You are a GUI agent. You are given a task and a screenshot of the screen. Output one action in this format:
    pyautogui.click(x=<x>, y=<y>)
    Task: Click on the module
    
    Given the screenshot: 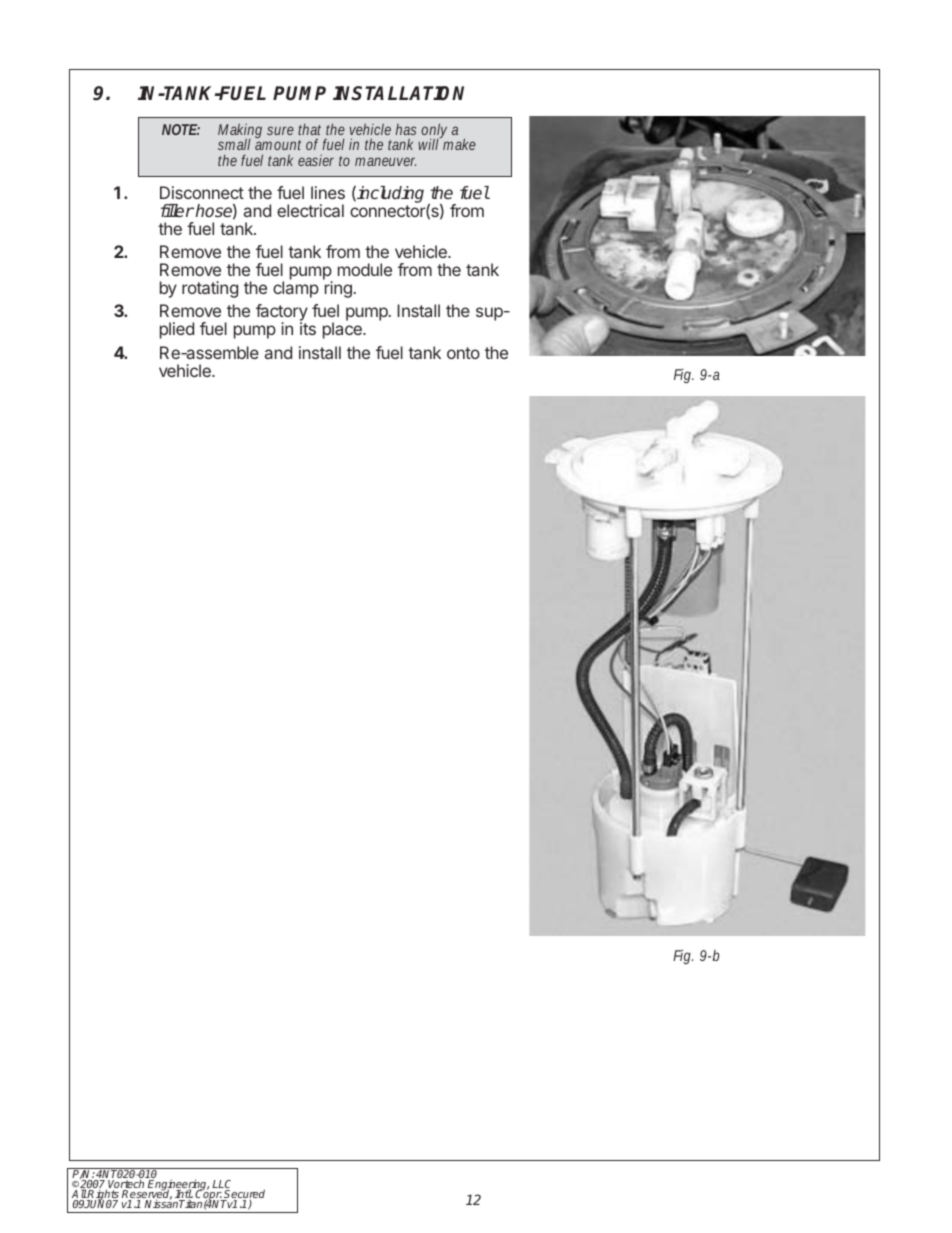 What is the action you would take?
    pyautogui.click(x=365, y=269)
